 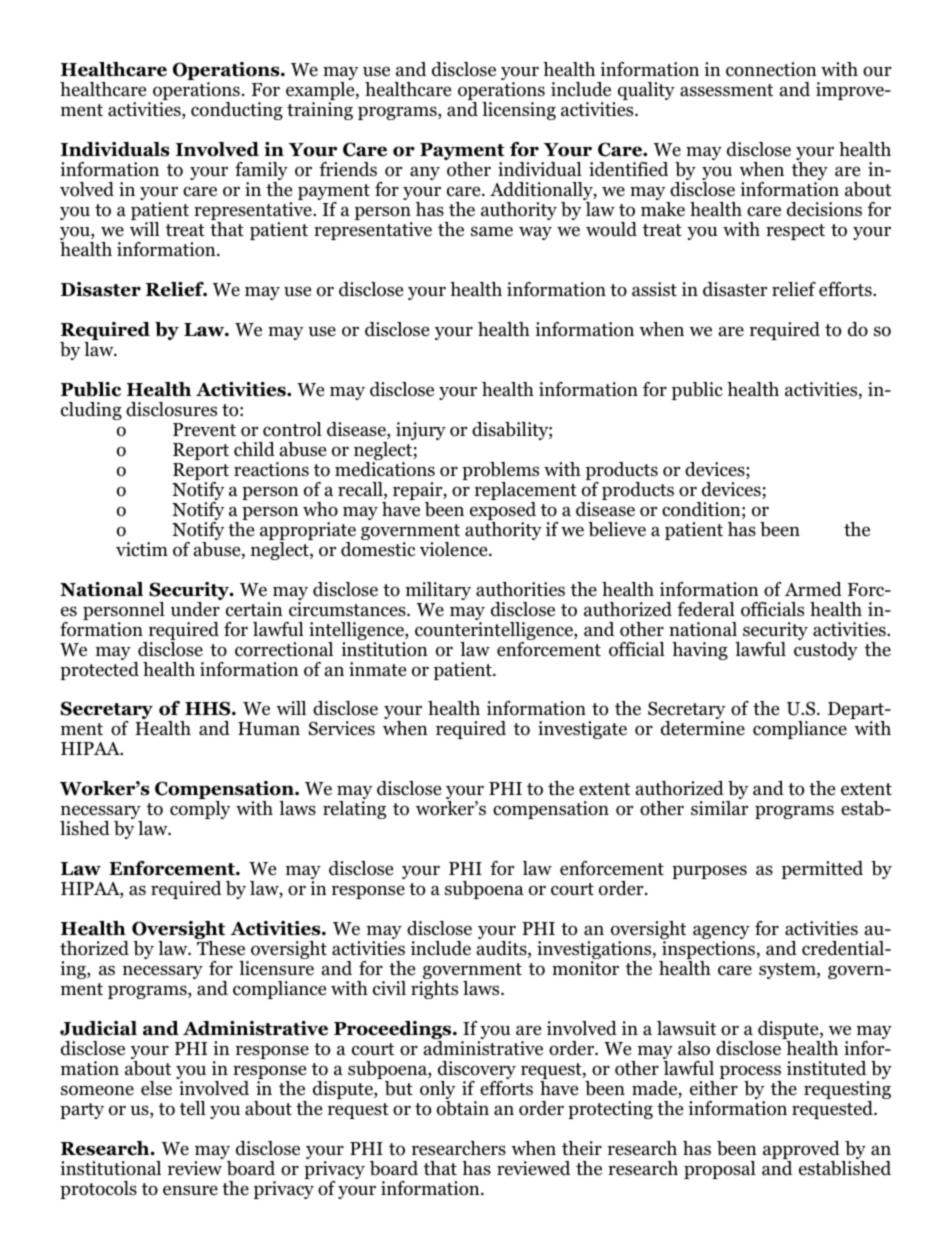 What do you see at coordinates (200, 810) in the document?
I see `comply` at bounding box center [200, 810].
